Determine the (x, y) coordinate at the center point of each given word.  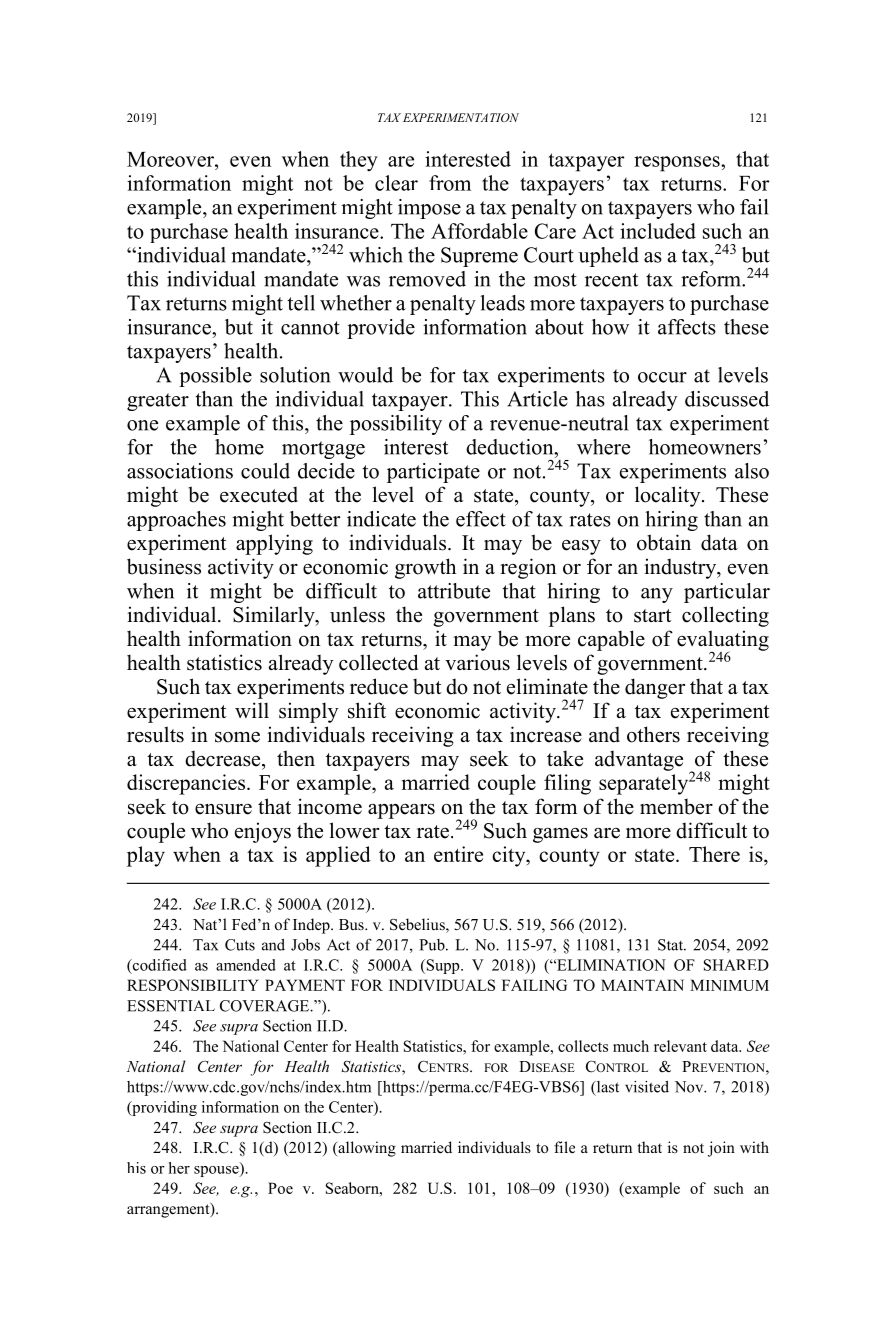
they (359, 161)
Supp (443, 966)
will (252, 710)
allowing (366, 1149)
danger (655, 688)
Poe (280, 1188)
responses (678, 164)
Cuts (240, 945)
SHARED (736, 965)
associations (180, 471)
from (450, 183)
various (477, 662)
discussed (727, 399)
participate (433, 473)
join (721, 1149)
